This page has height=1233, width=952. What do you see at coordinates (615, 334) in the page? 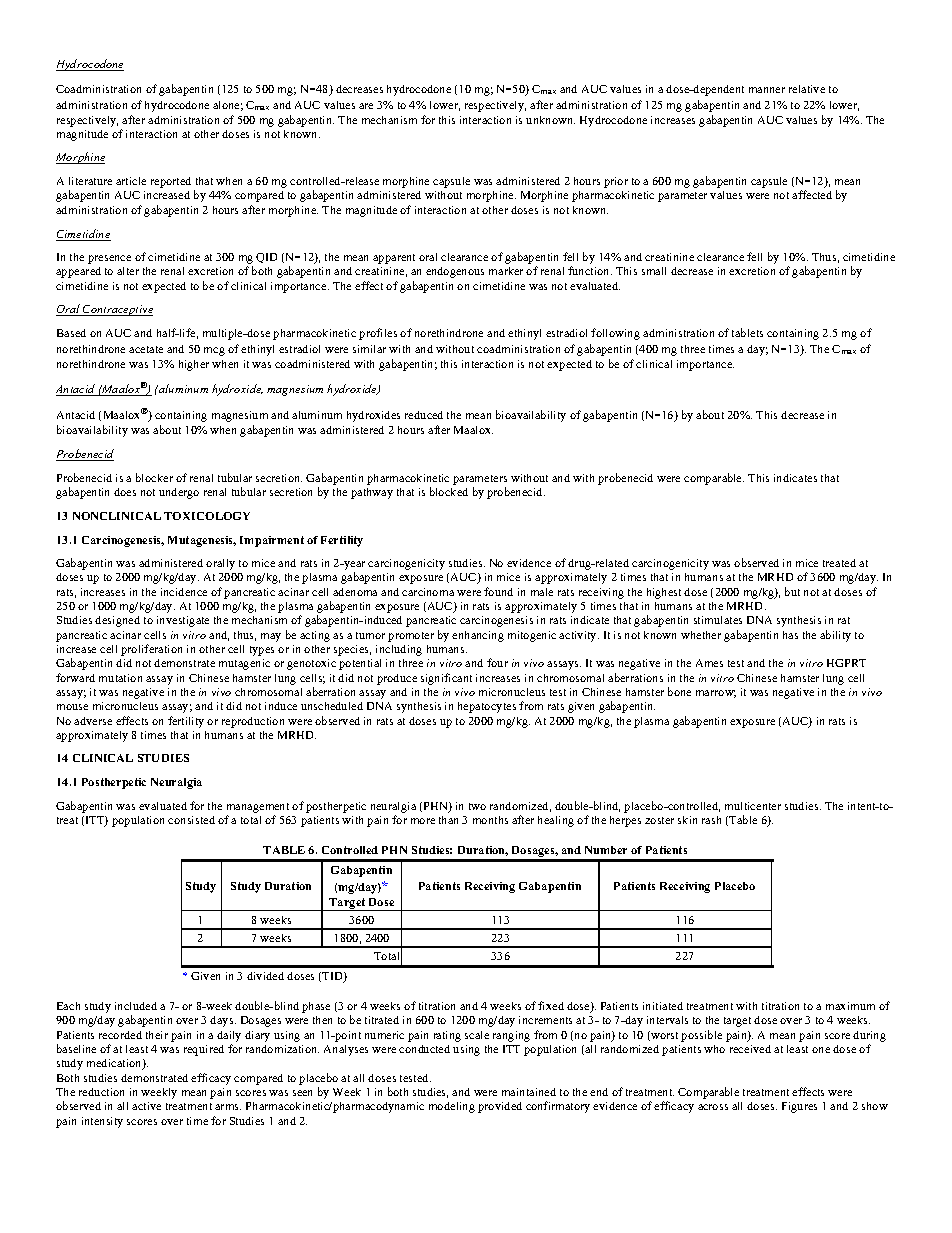
I see `following` at bounding box center [615, 334].
